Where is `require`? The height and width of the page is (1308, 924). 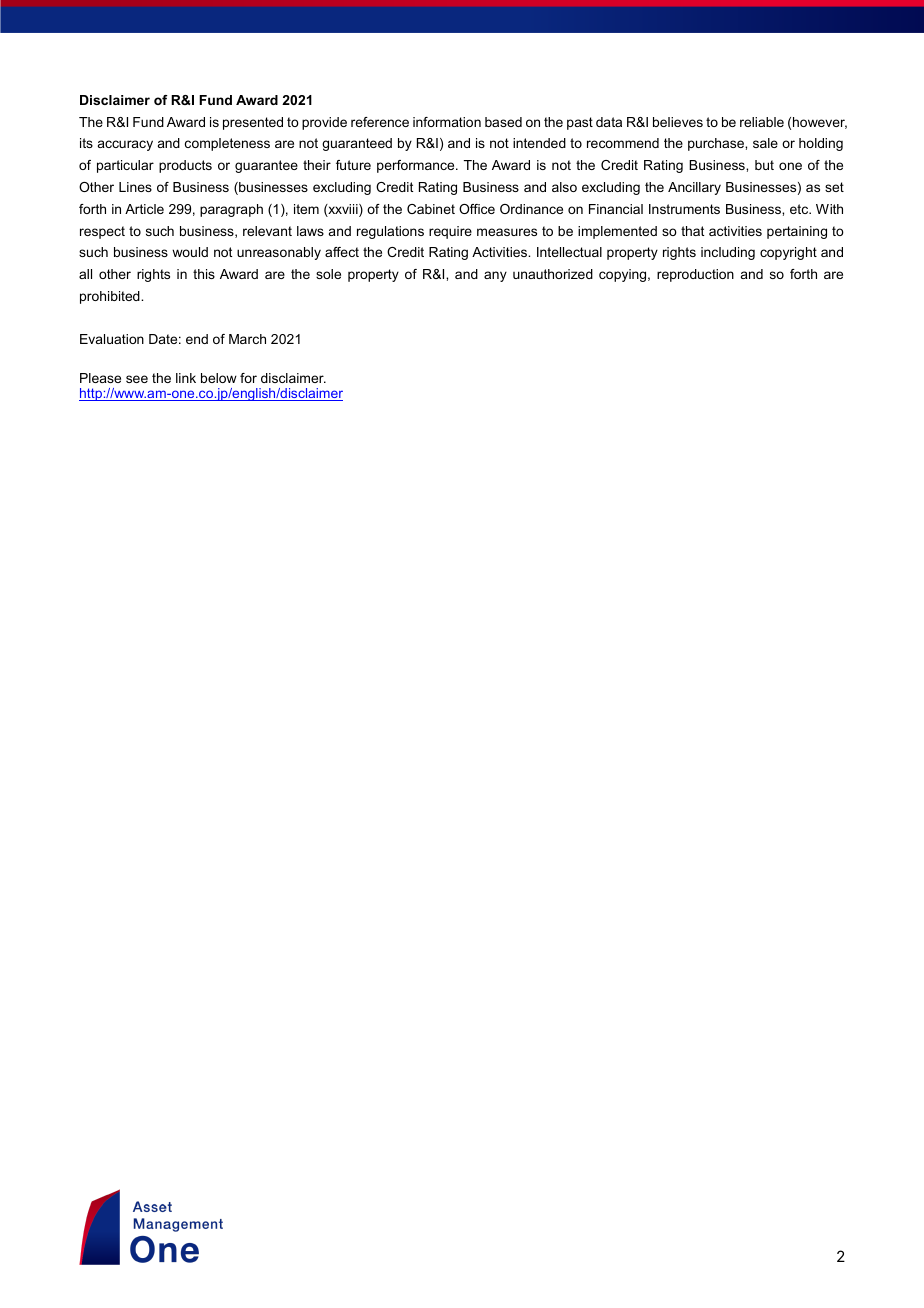 require is located at coordinates (450, 232).
